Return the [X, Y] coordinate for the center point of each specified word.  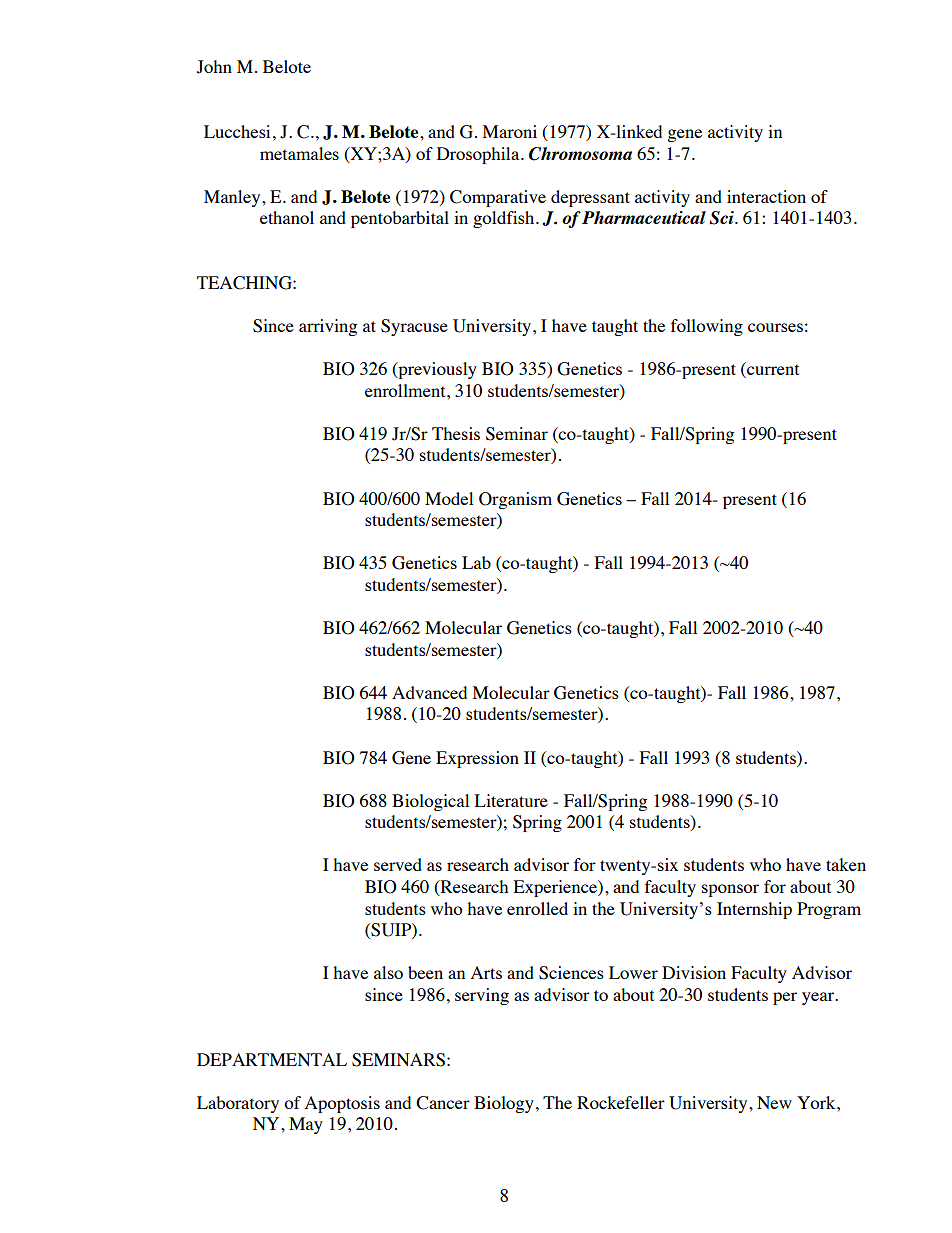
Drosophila [479, 155]
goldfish [505, 219]
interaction [766, 196]
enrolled [537, 908]
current [772, 370]
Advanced [429, 692]
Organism [515, 500]
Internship [754, 910]
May [306, 1125]
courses [775, 327]
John [214, 67]
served [398, 864]
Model [449, 498]
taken [846, 864]
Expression [477, 759]
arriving [328, 327]
